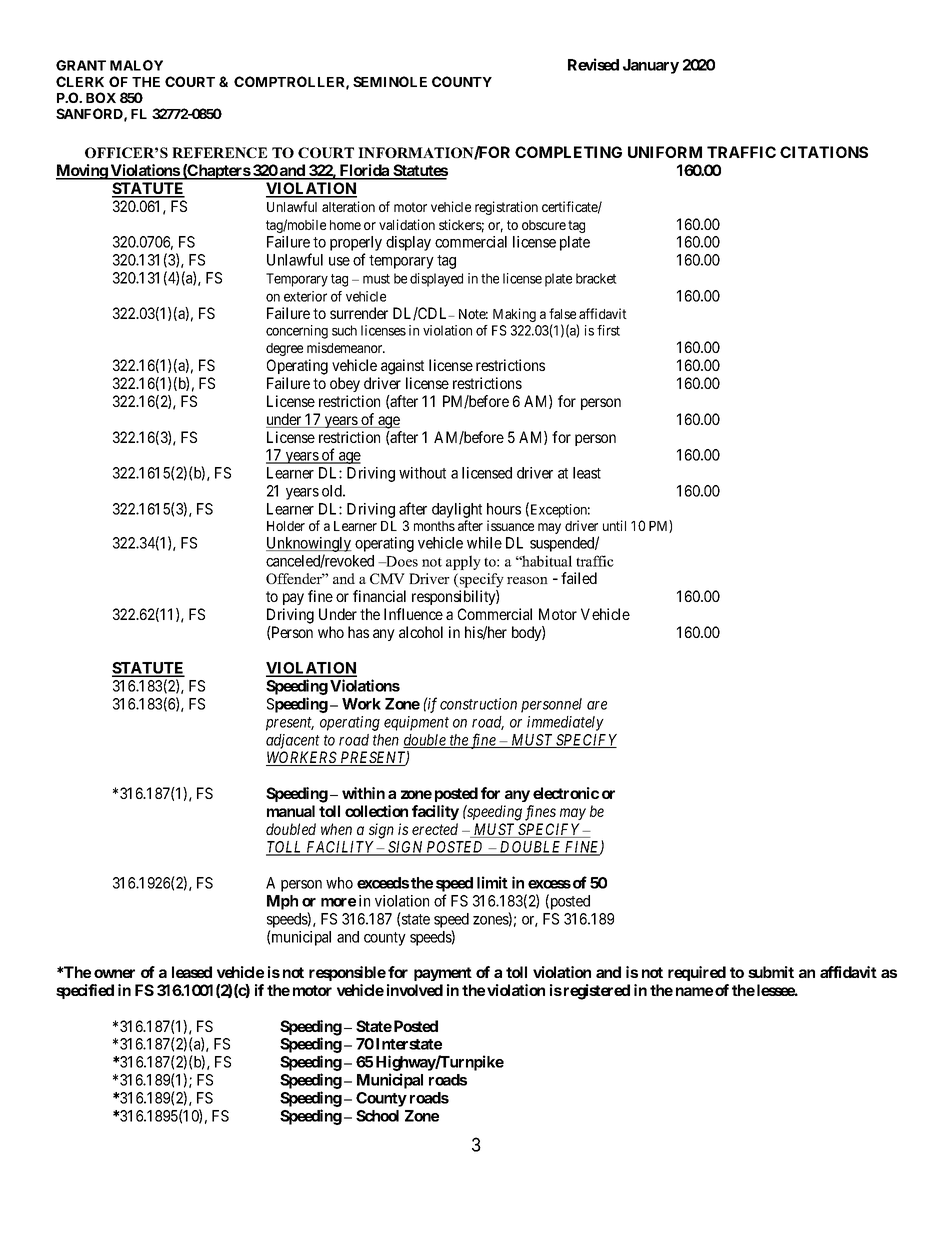  What do you see at coordinates (284, 349) in the image?
I see `degree` at bounding box center [284, 349].
